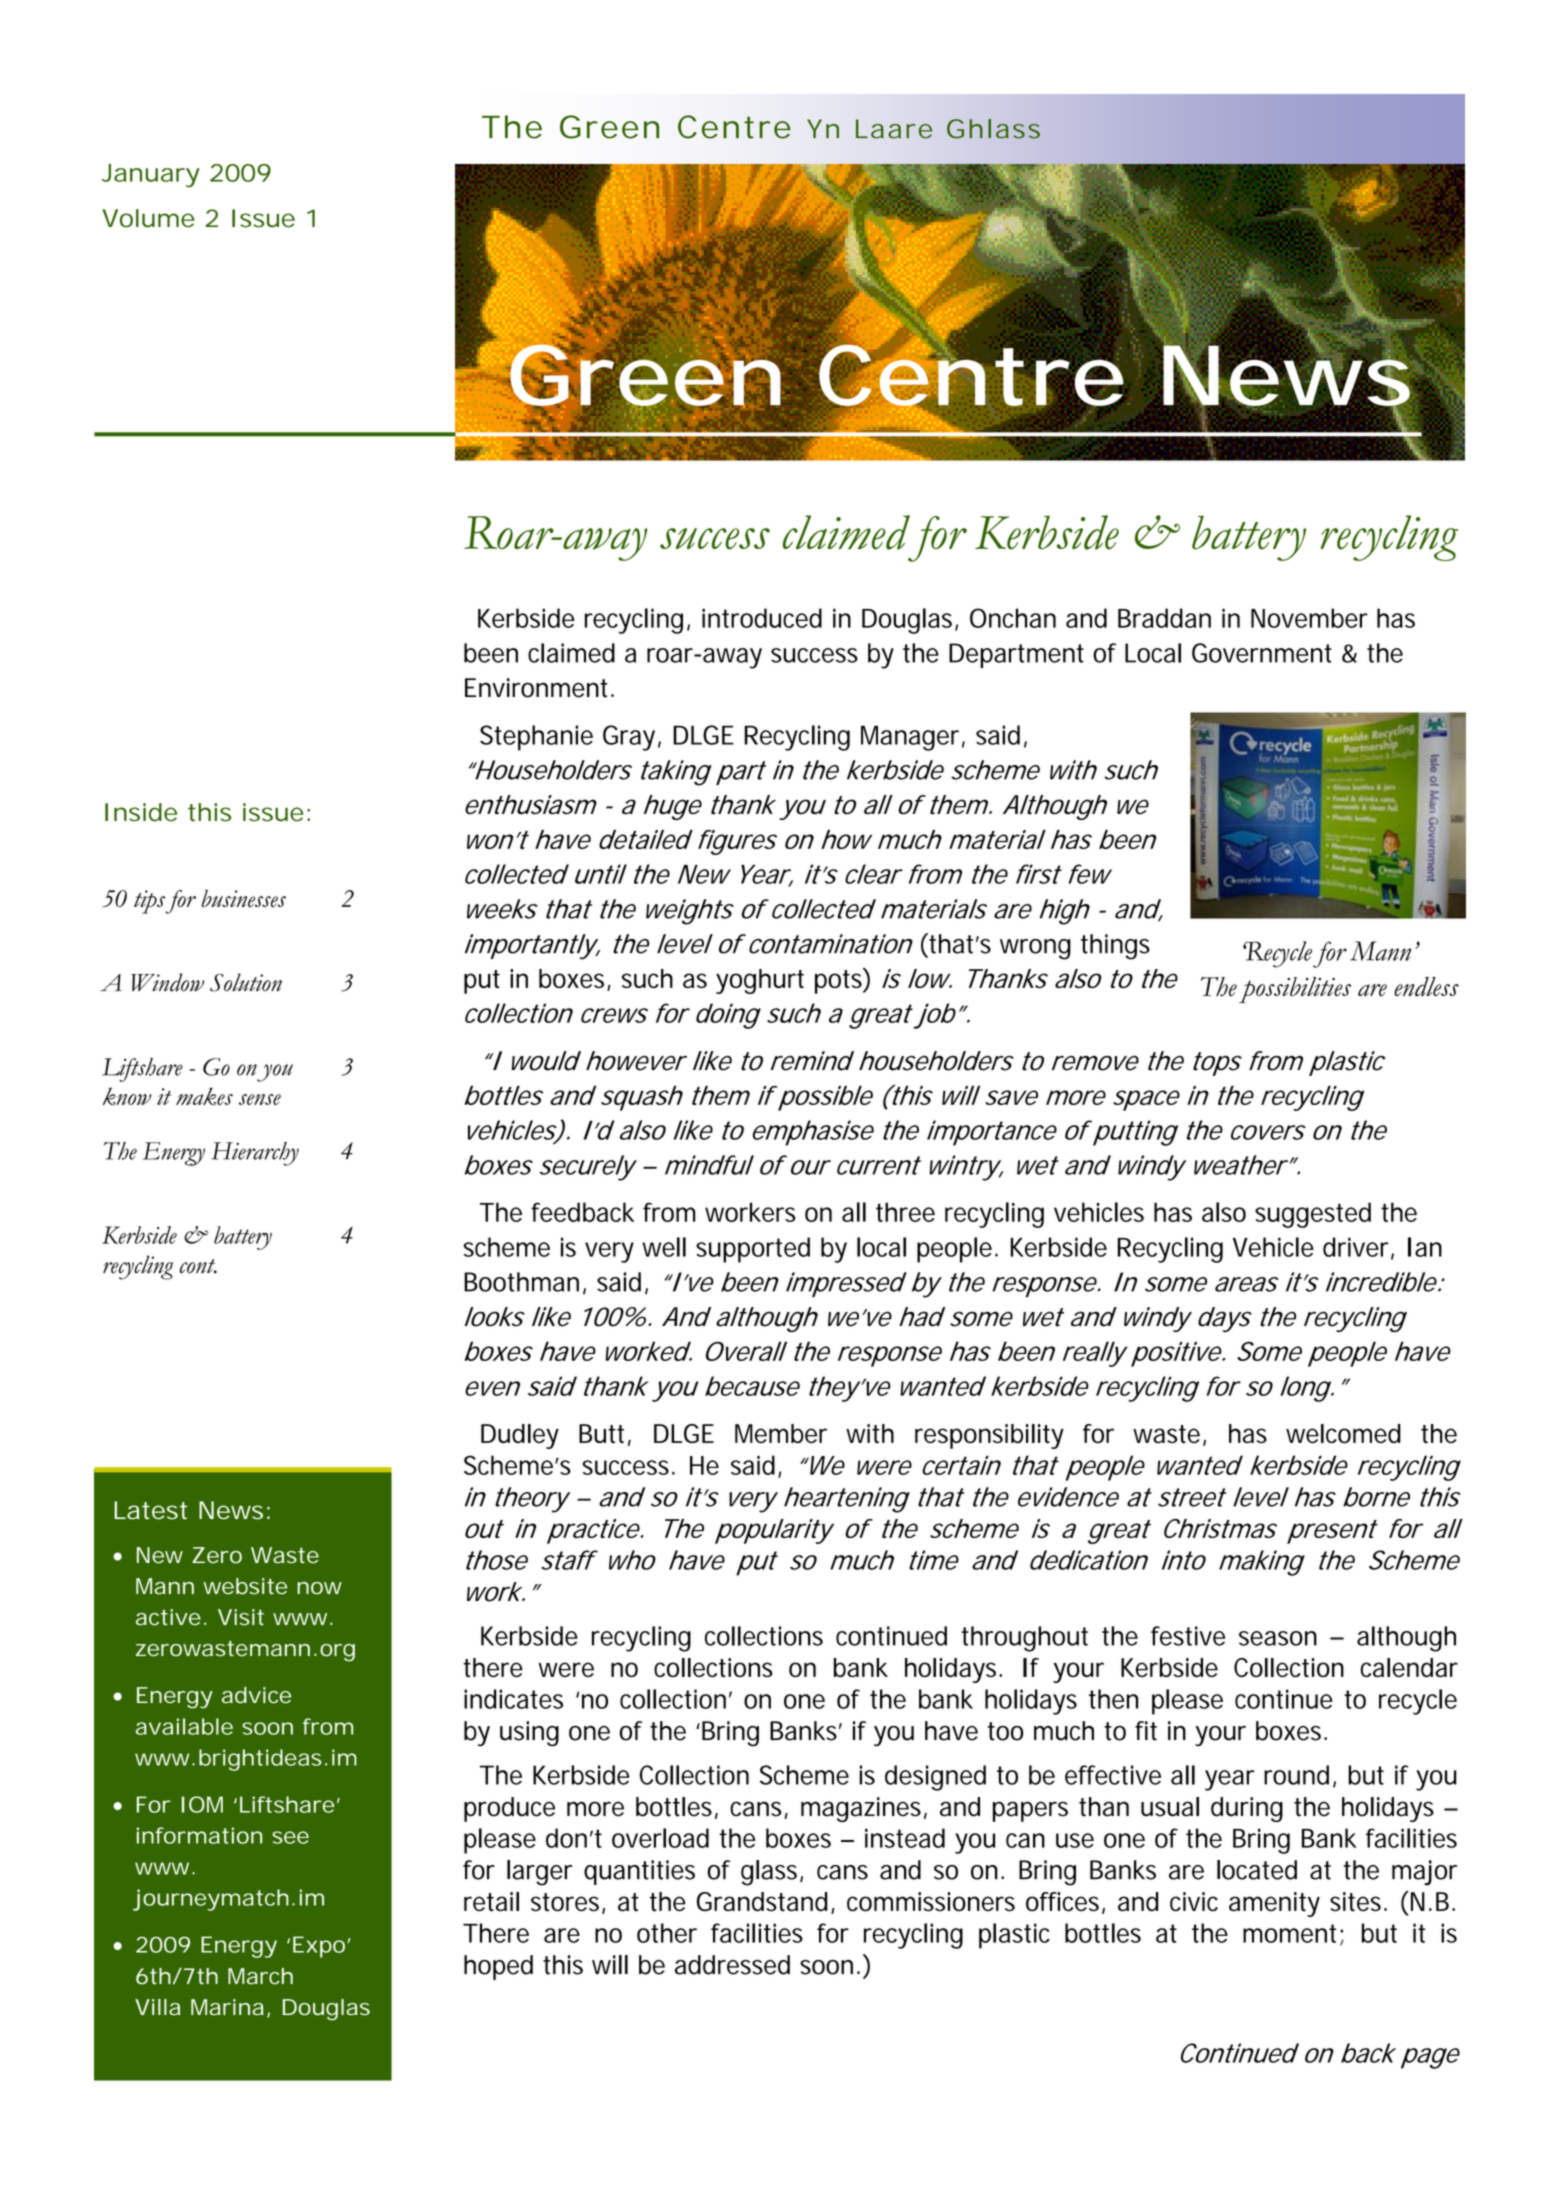 The height and width of the document is (2205, 1559). Describe the element at coordinates (732, 1965) in the document. I see `addressed` at that location.
